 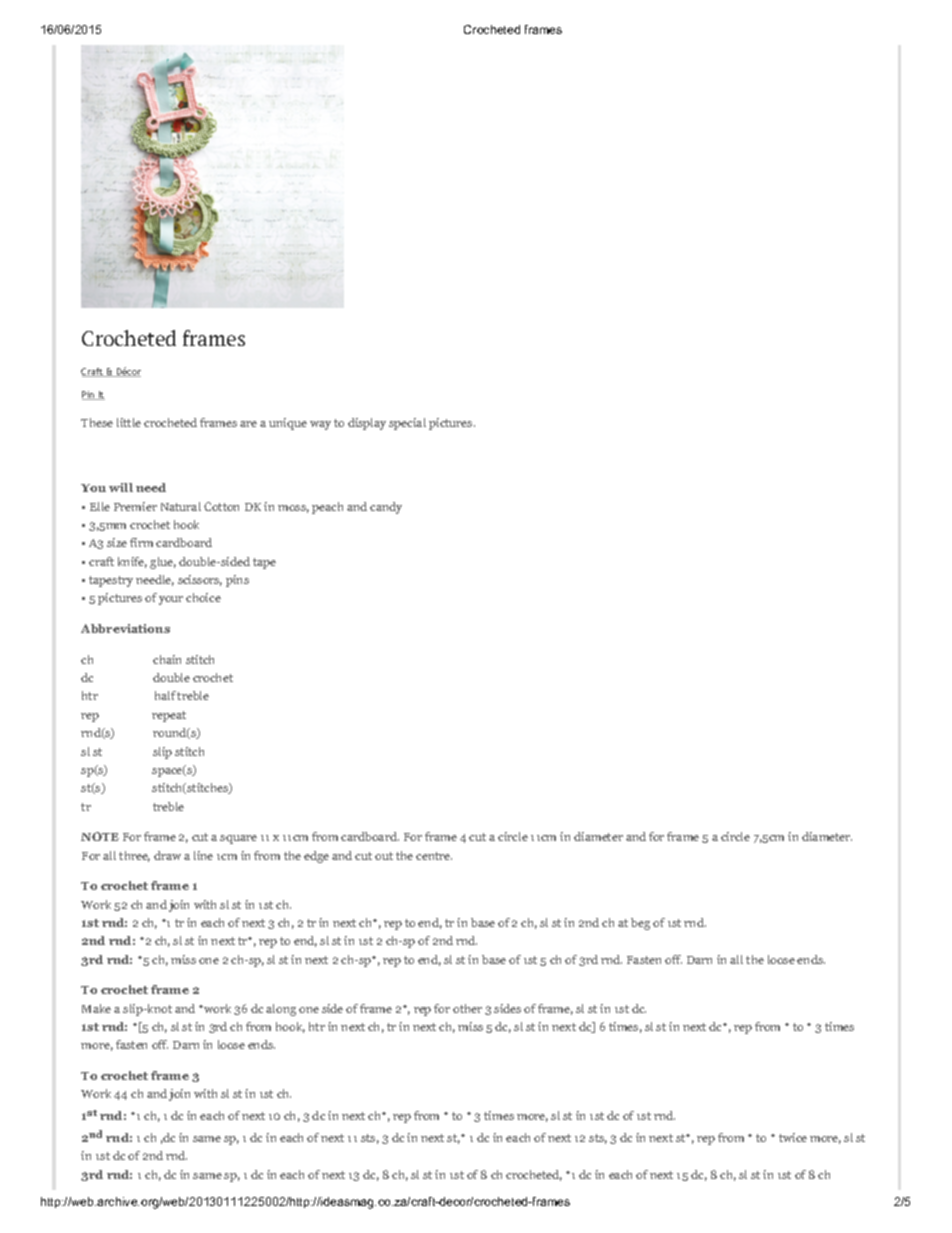 I want to click on centre, so click(x=434, y=856).
